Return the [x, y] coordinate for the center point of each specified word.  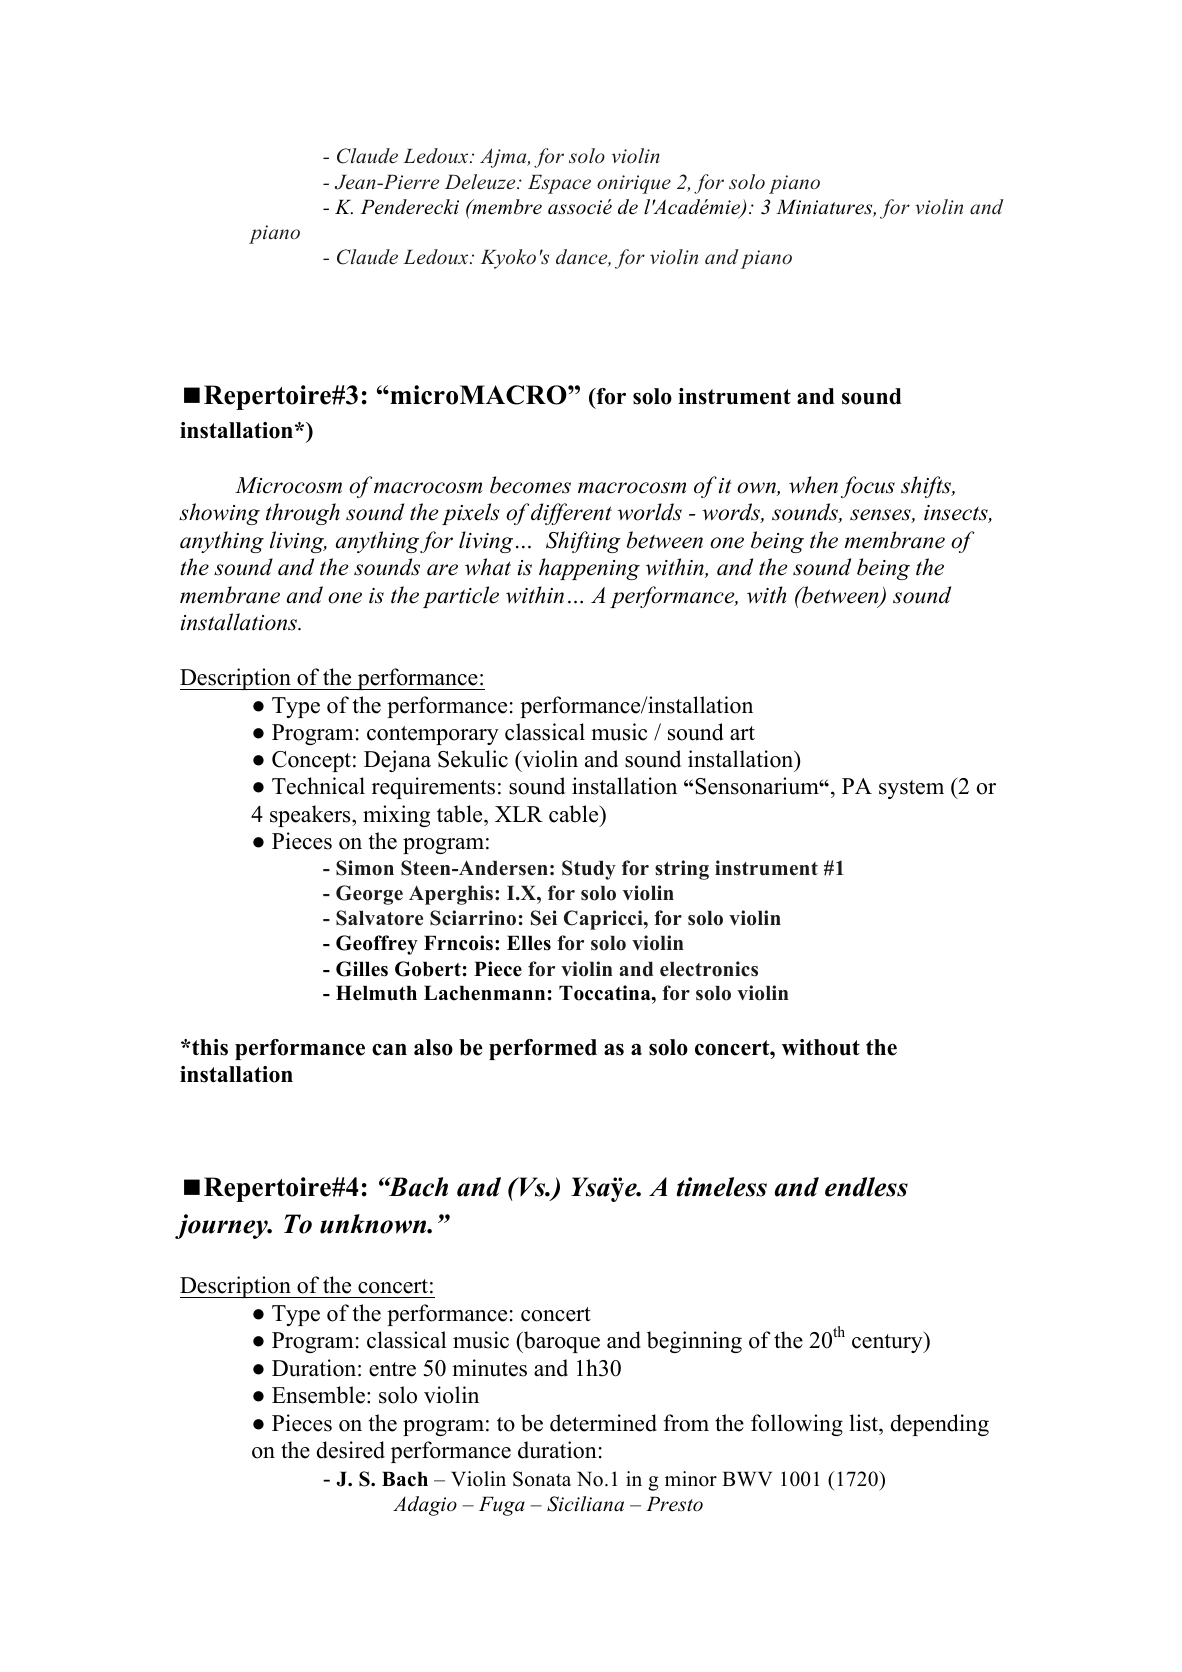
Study [589, 870]
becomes [530, 485]
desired [351, 1450]
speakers [311, 816]
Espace [559, 184]
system [911, 789]
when [813, 485]
